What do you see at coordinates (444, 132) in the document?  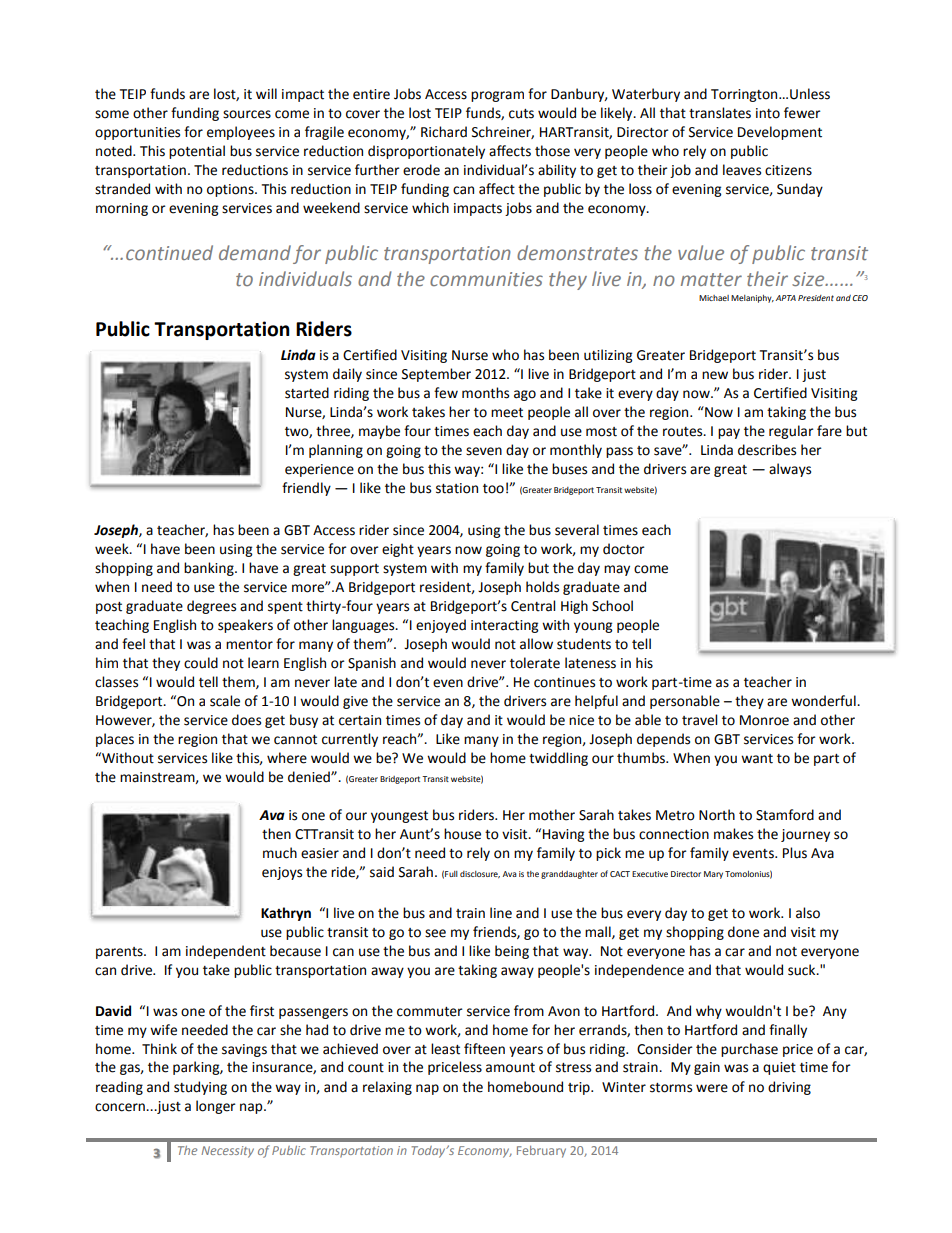 I see `Richard` at bounding box center [444, 132].
